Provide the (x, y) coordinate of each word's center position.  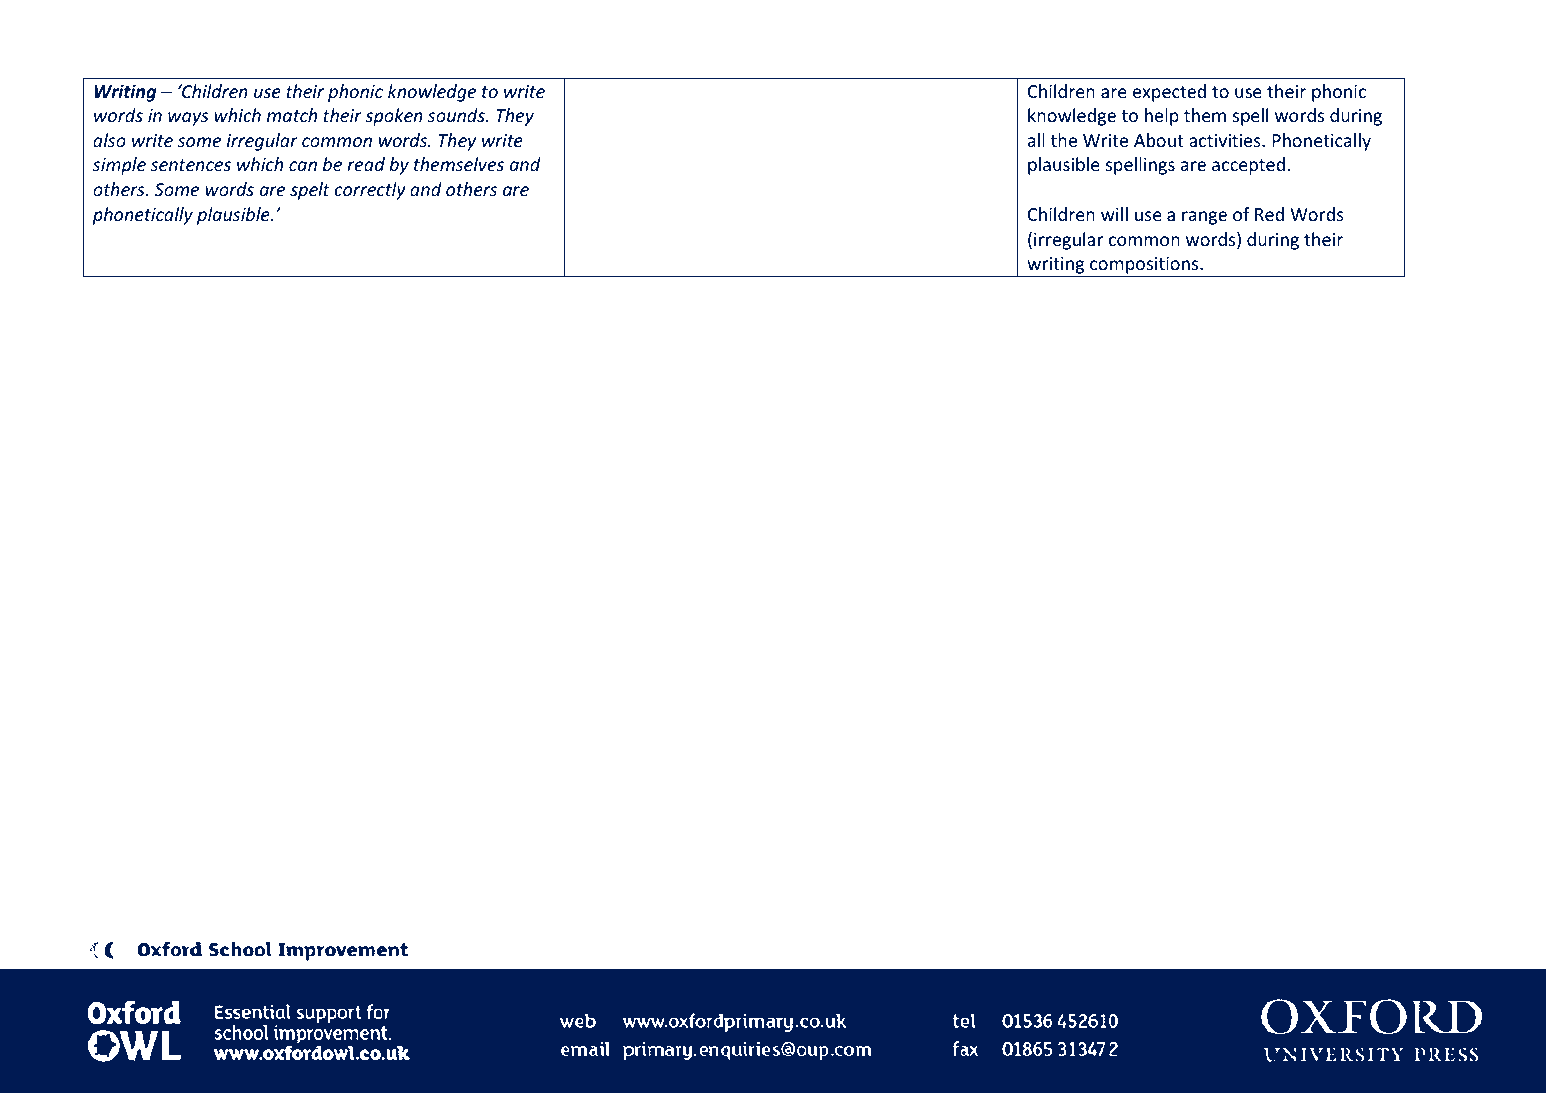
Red (1269, 214)
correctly (370, 191)
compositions (1144, 267)
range (1204, 218)
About (1159, 140)
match (292, 115)
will (1114, 214)
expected (1169, 93)
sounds (457, 115)
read (366, 164)
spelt (310, 191)
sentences (191, 165)
